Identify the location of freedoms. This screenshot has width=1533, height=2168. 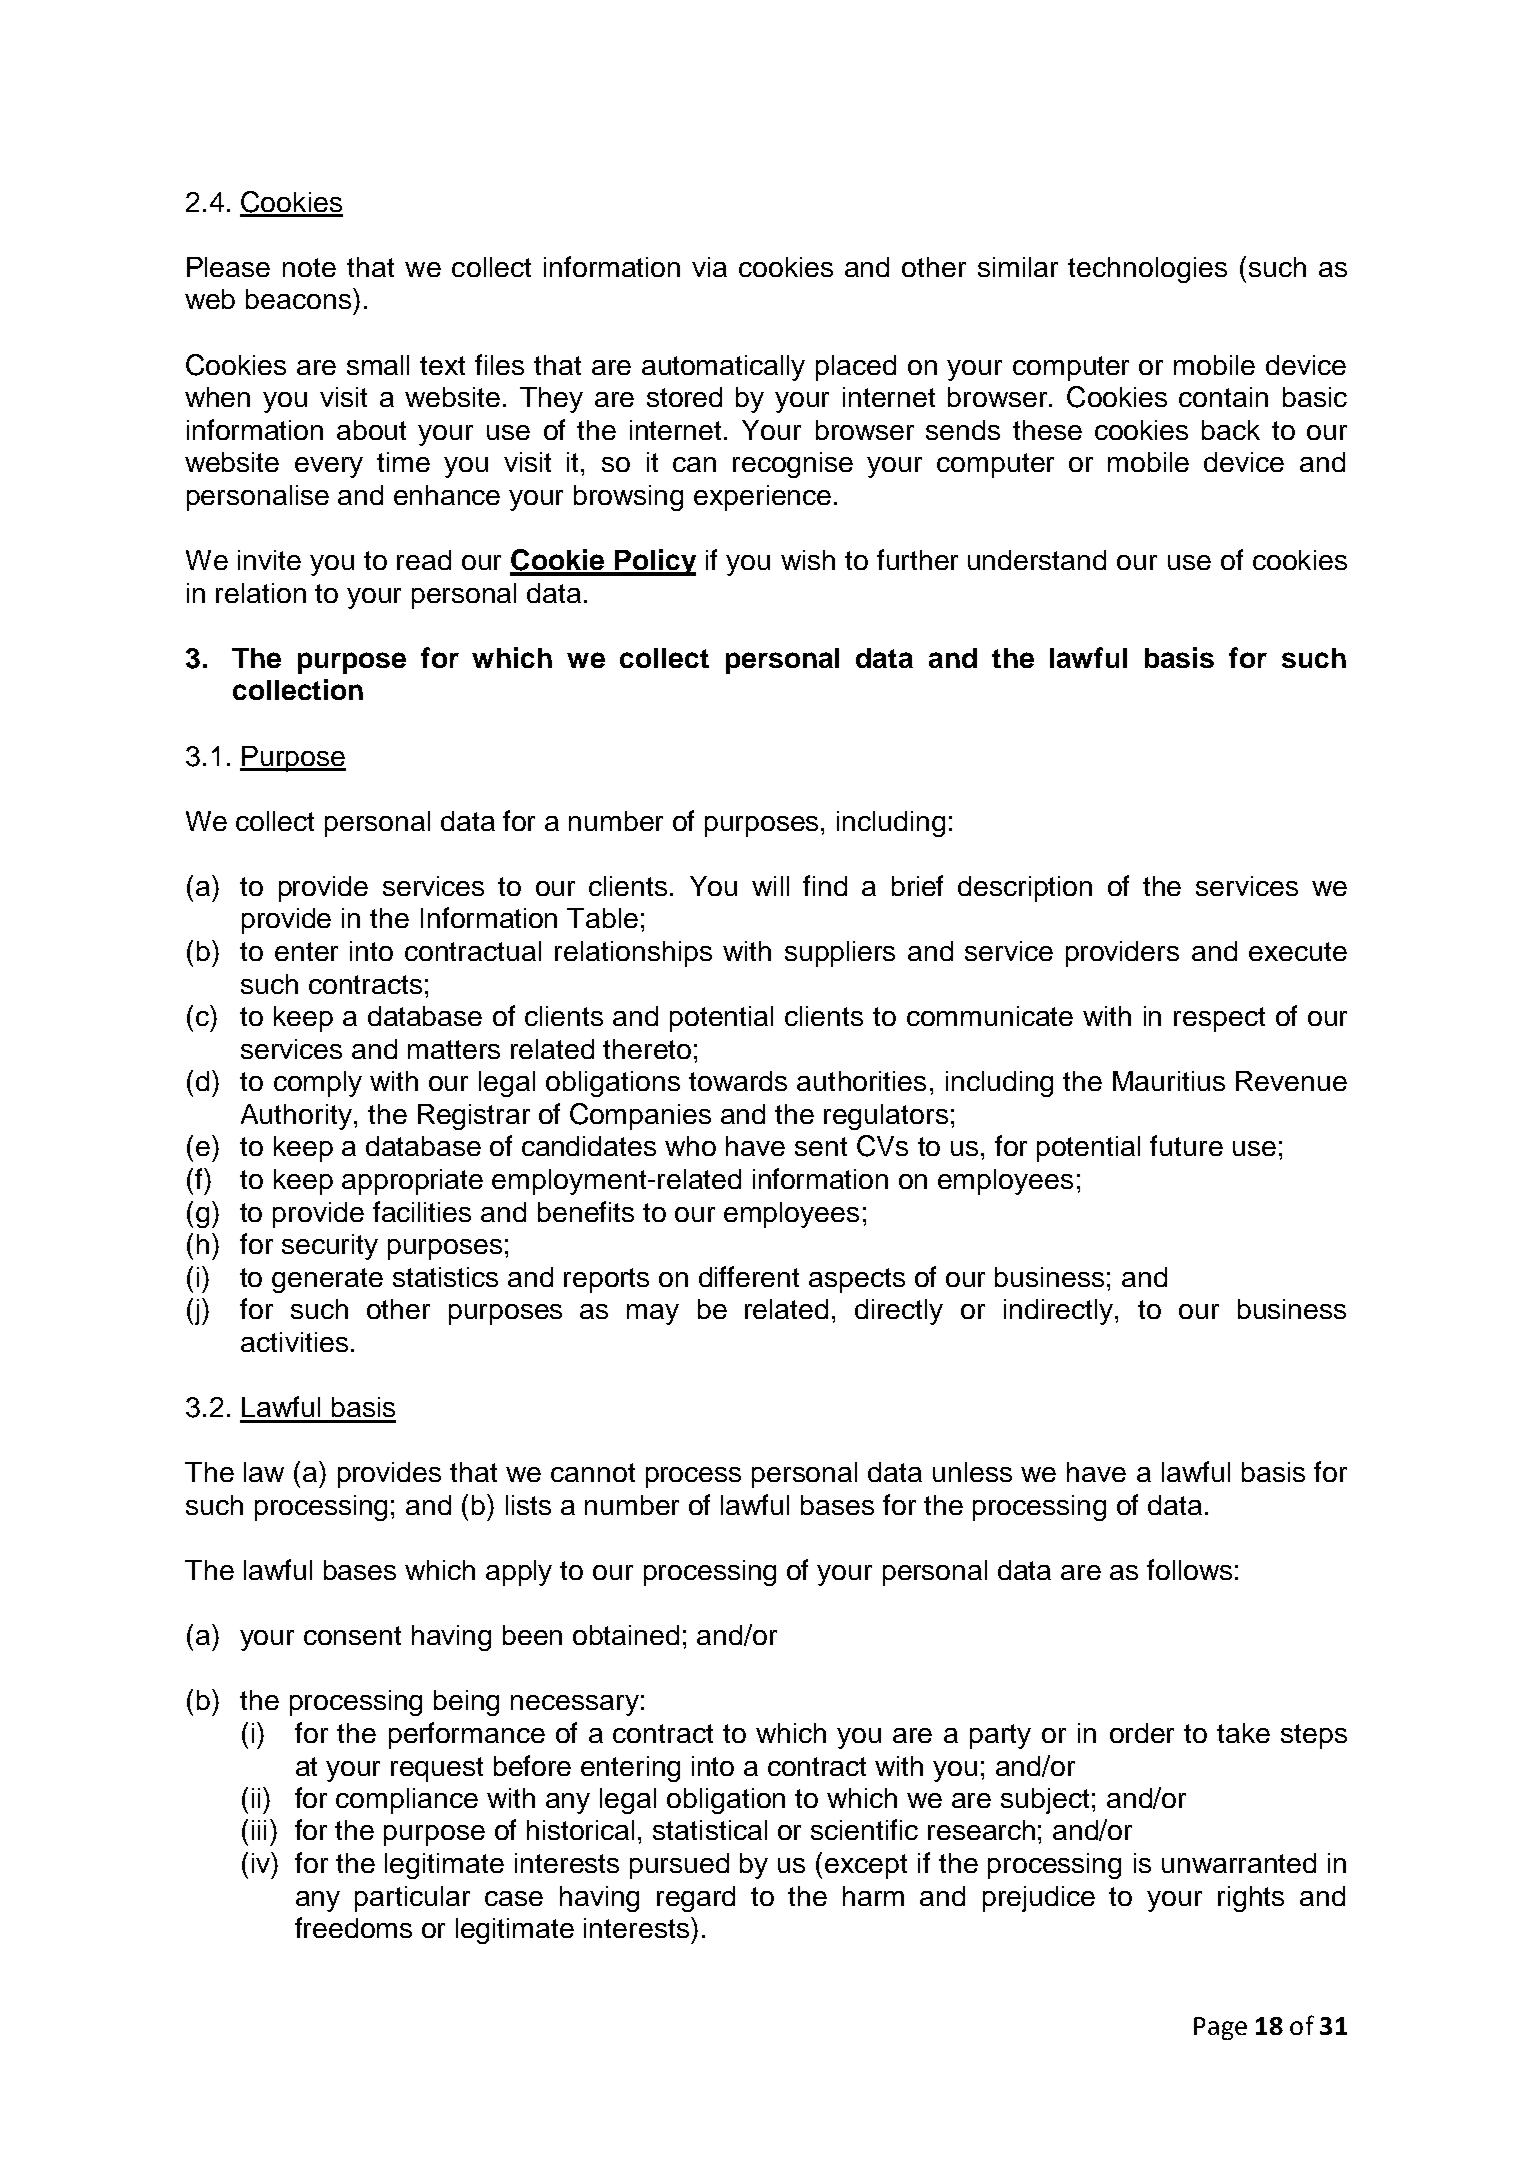
(353, 1927).
